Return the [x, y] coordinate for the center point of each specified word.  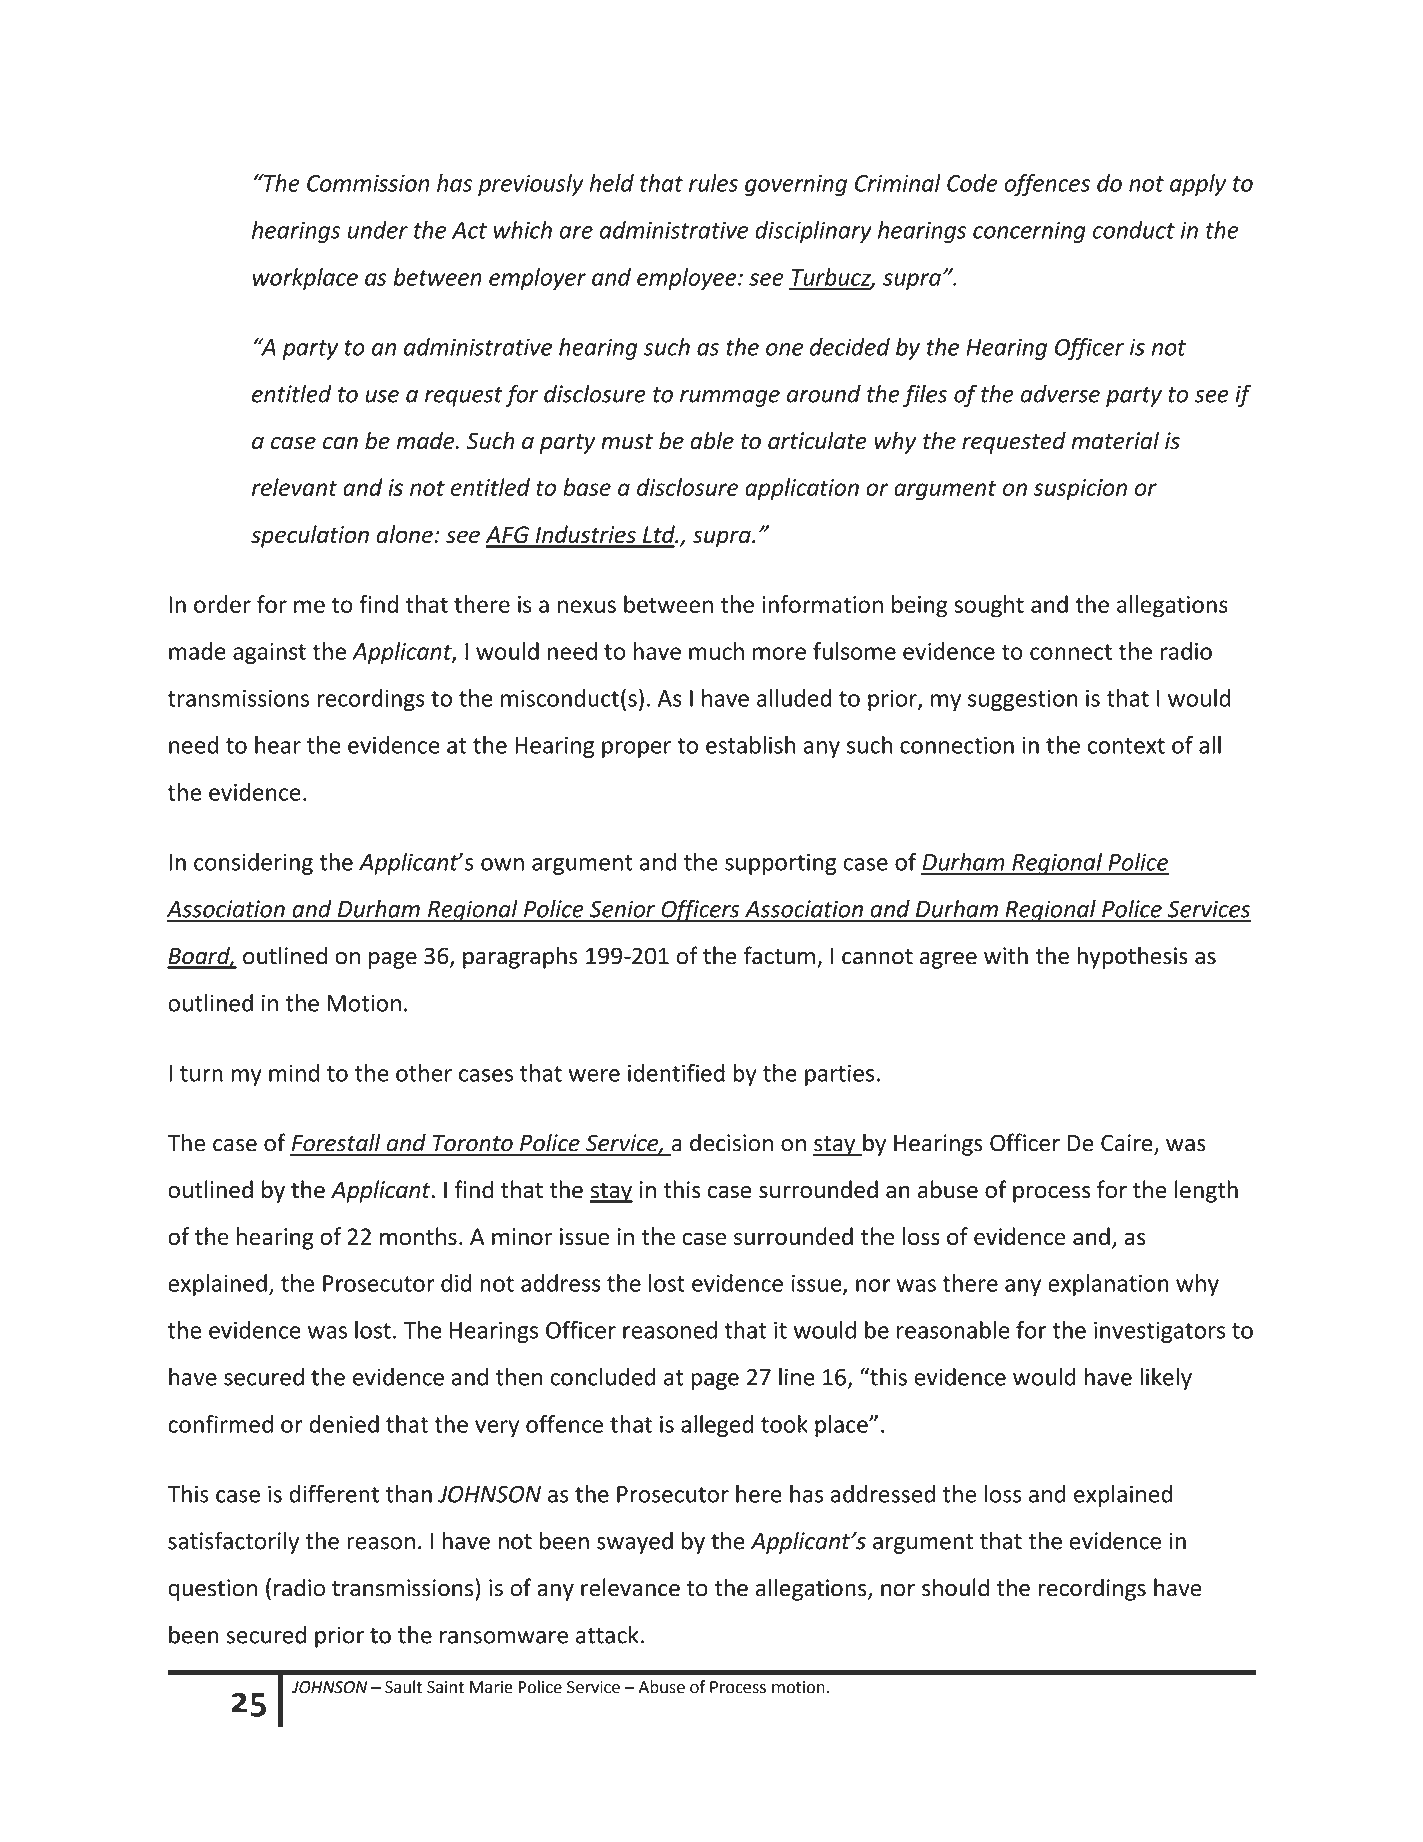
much [716, 651]
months [418, 1236]
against [269, 654]
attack [607, 1634]
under [378, 230]
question [212, 1590]
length [1206, 1191]
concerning [1029, 232]
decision [731, 1142]
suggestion [1023, 700]
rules [713, 183]
